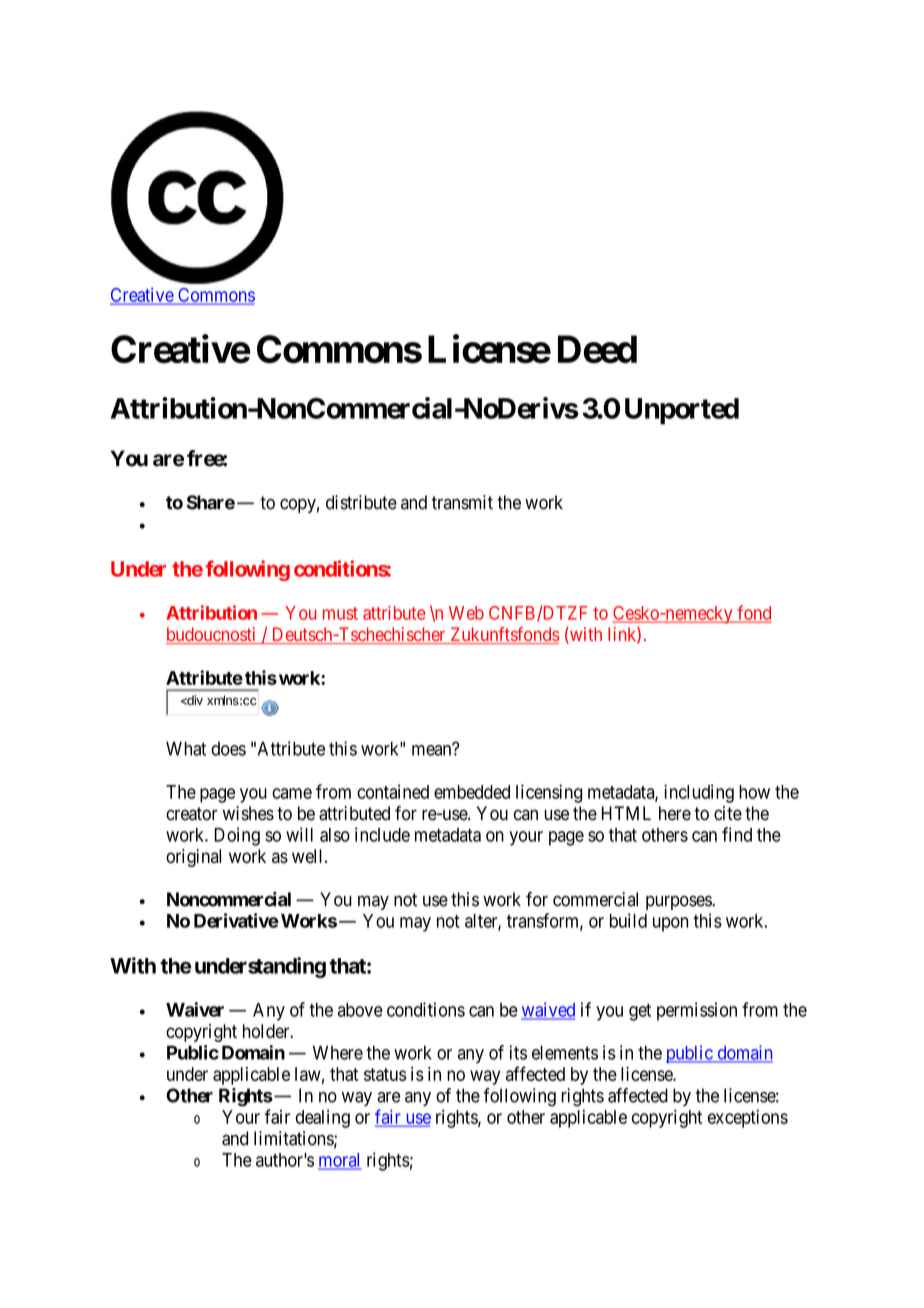 The image size is (924, 1308). I want to click on including, so click(699, 793).
